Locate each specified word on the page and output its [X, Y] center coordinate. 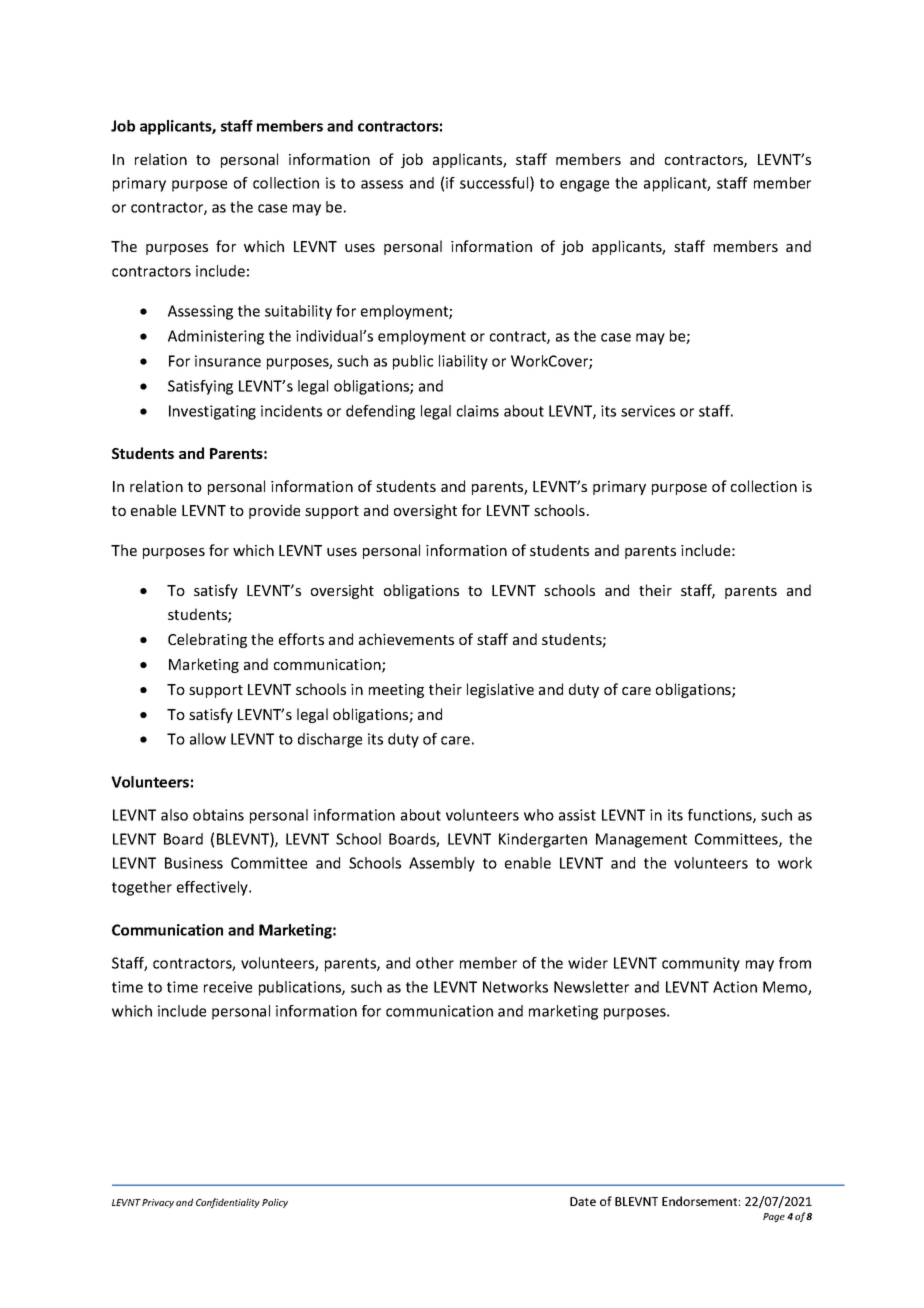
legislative [500, 690]
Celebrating [207, 640]
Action [735, 987]
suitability [298, 312]
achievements [406, 639]
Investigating [212, 412]
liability [463, 362]
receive [228, 987]
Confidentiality [228, 1203]
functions [721, 816]
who [539, 815]
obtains [218, 815]
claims [478, 411]
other [435, 963]
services [648, 411]
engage [584, 186]
